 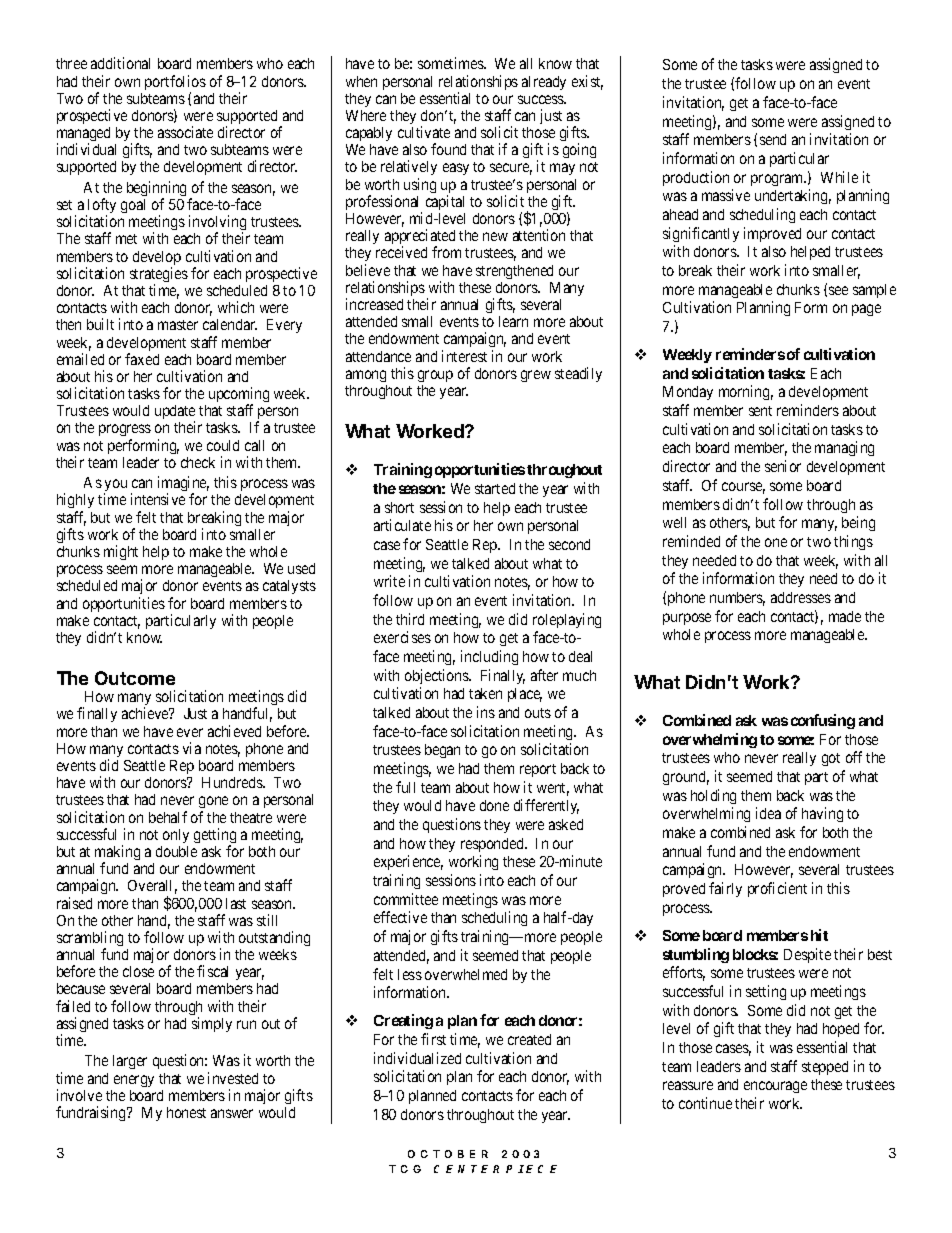 What do you see at coordinates (544, 83) in the document?
I see `already` at bounding box center [544, 83].
